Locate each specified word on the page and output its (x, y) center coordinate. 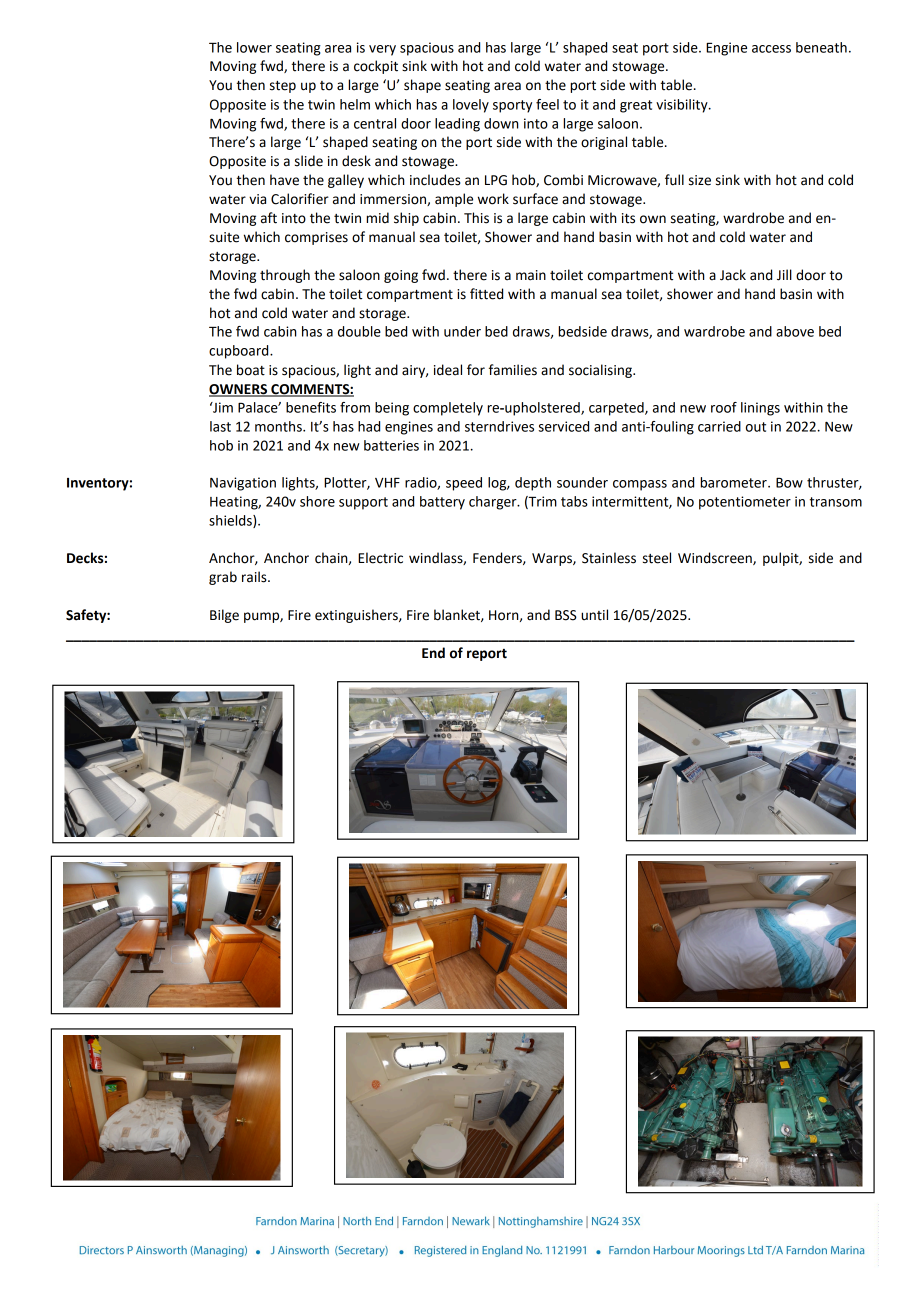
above (795, 331)
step (283, 87)
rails (255, 577)
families (513, 370)
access (771, 49)
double (359, 331)
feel (547, 104)
